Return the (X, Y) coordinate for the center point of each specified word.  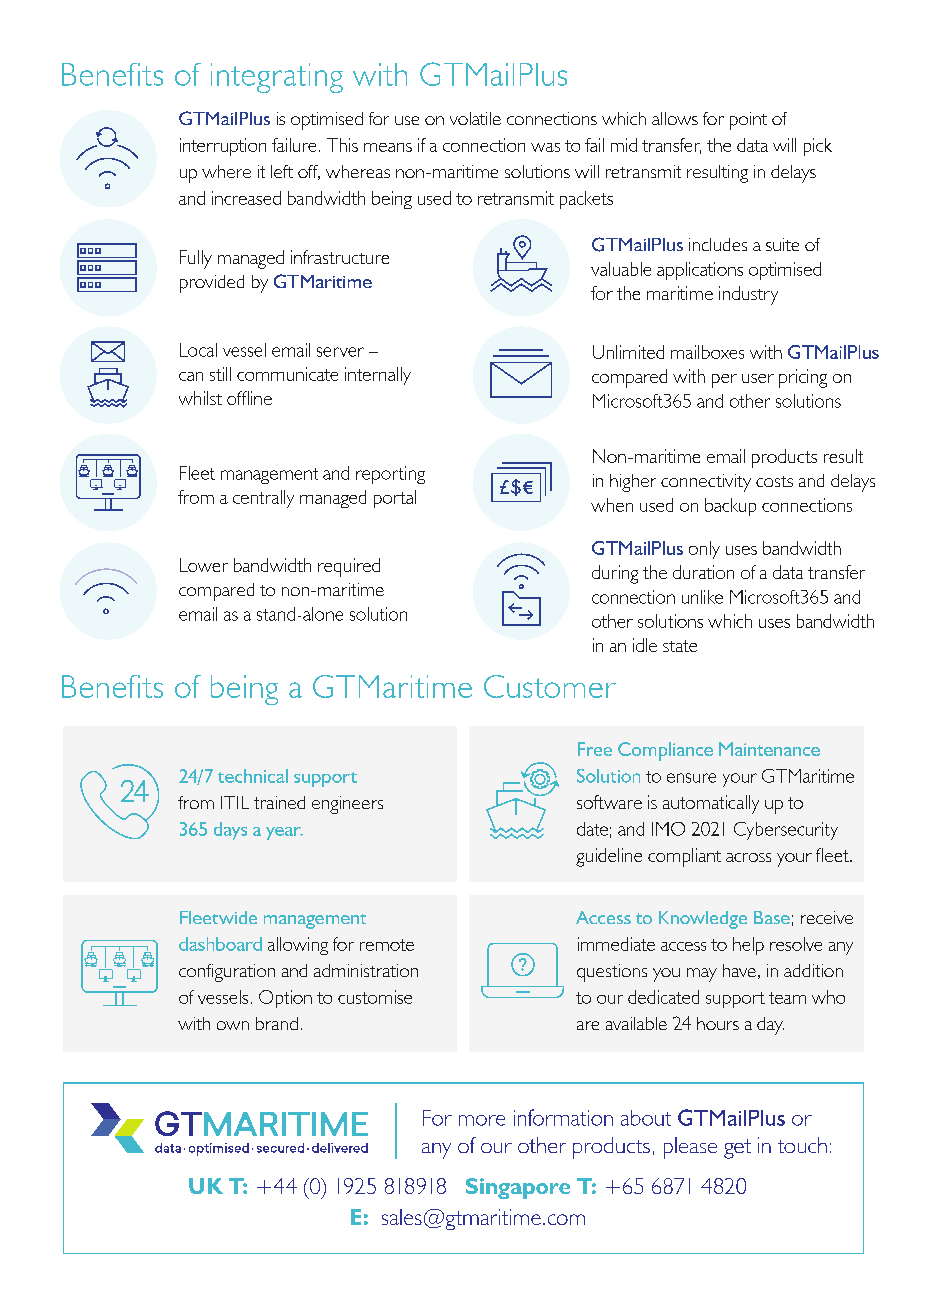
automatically (711, 804)
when (612, 505)
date (592, 829)
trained (279, 802)
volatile (475, 118)
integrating (277, 78)
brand (277, 1023)
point (748, 121)
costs (774, 481)
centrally (263, 499)
